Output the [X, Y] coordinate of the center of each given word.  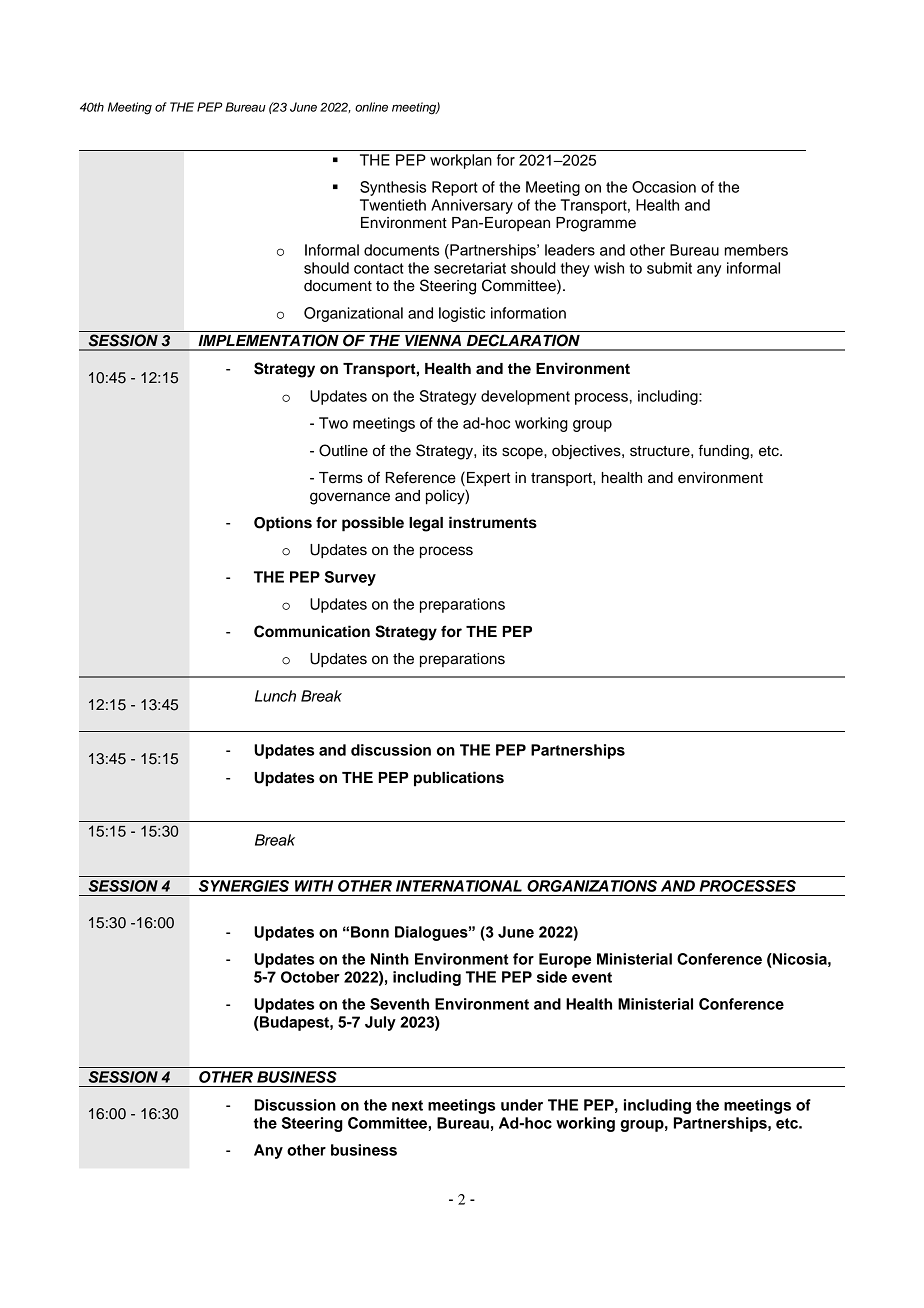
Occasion [664, 187]
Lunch [275, 696]
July [380, 1023]
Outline [343, 450]
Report [455, 188]
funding [724, 452]
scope [523, 453]
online [371, 107]
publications [459, 779]
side [552, 977]
